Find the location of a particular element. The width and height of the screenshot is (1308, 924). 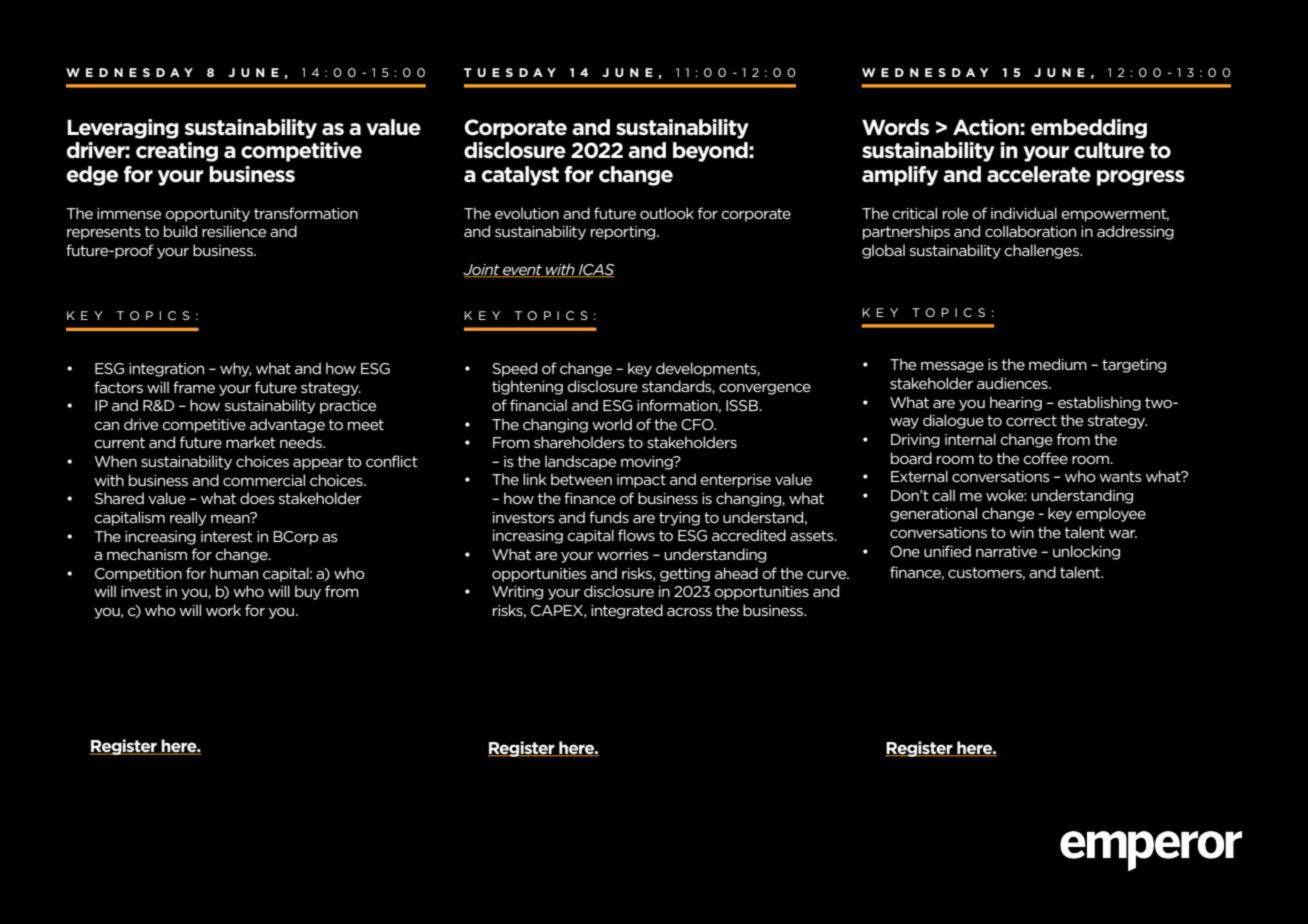

resilience is located at coordinates (234, 231).
